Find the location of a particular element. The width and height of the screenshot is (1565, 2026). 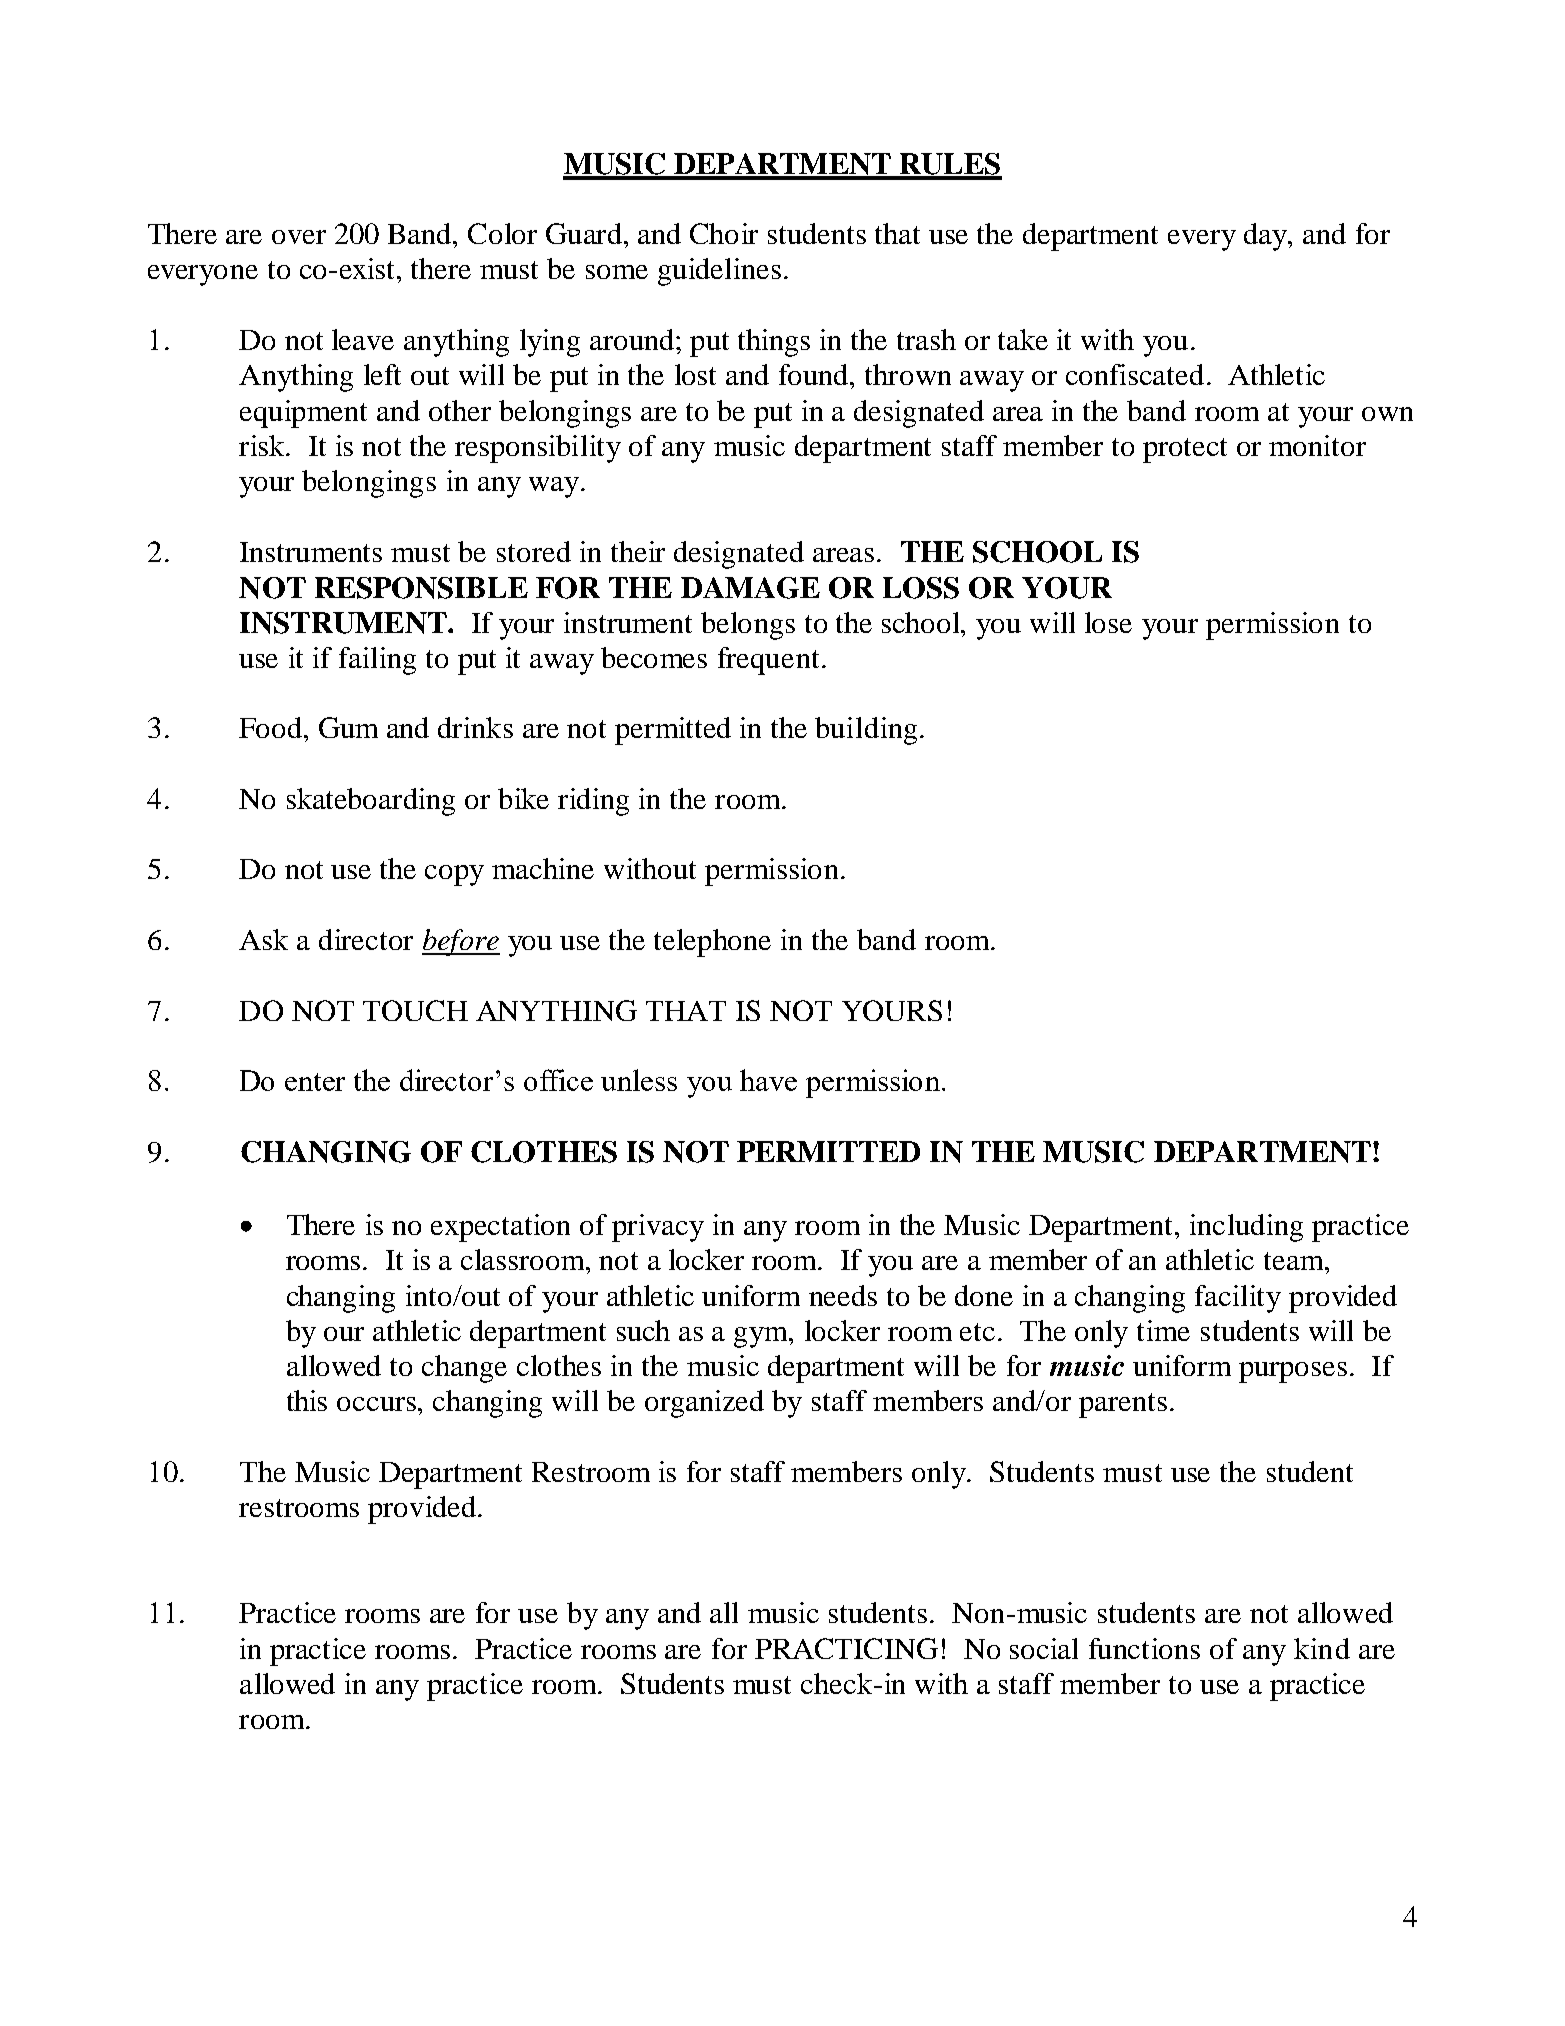

including is located at coordinates (1246, 1228).
